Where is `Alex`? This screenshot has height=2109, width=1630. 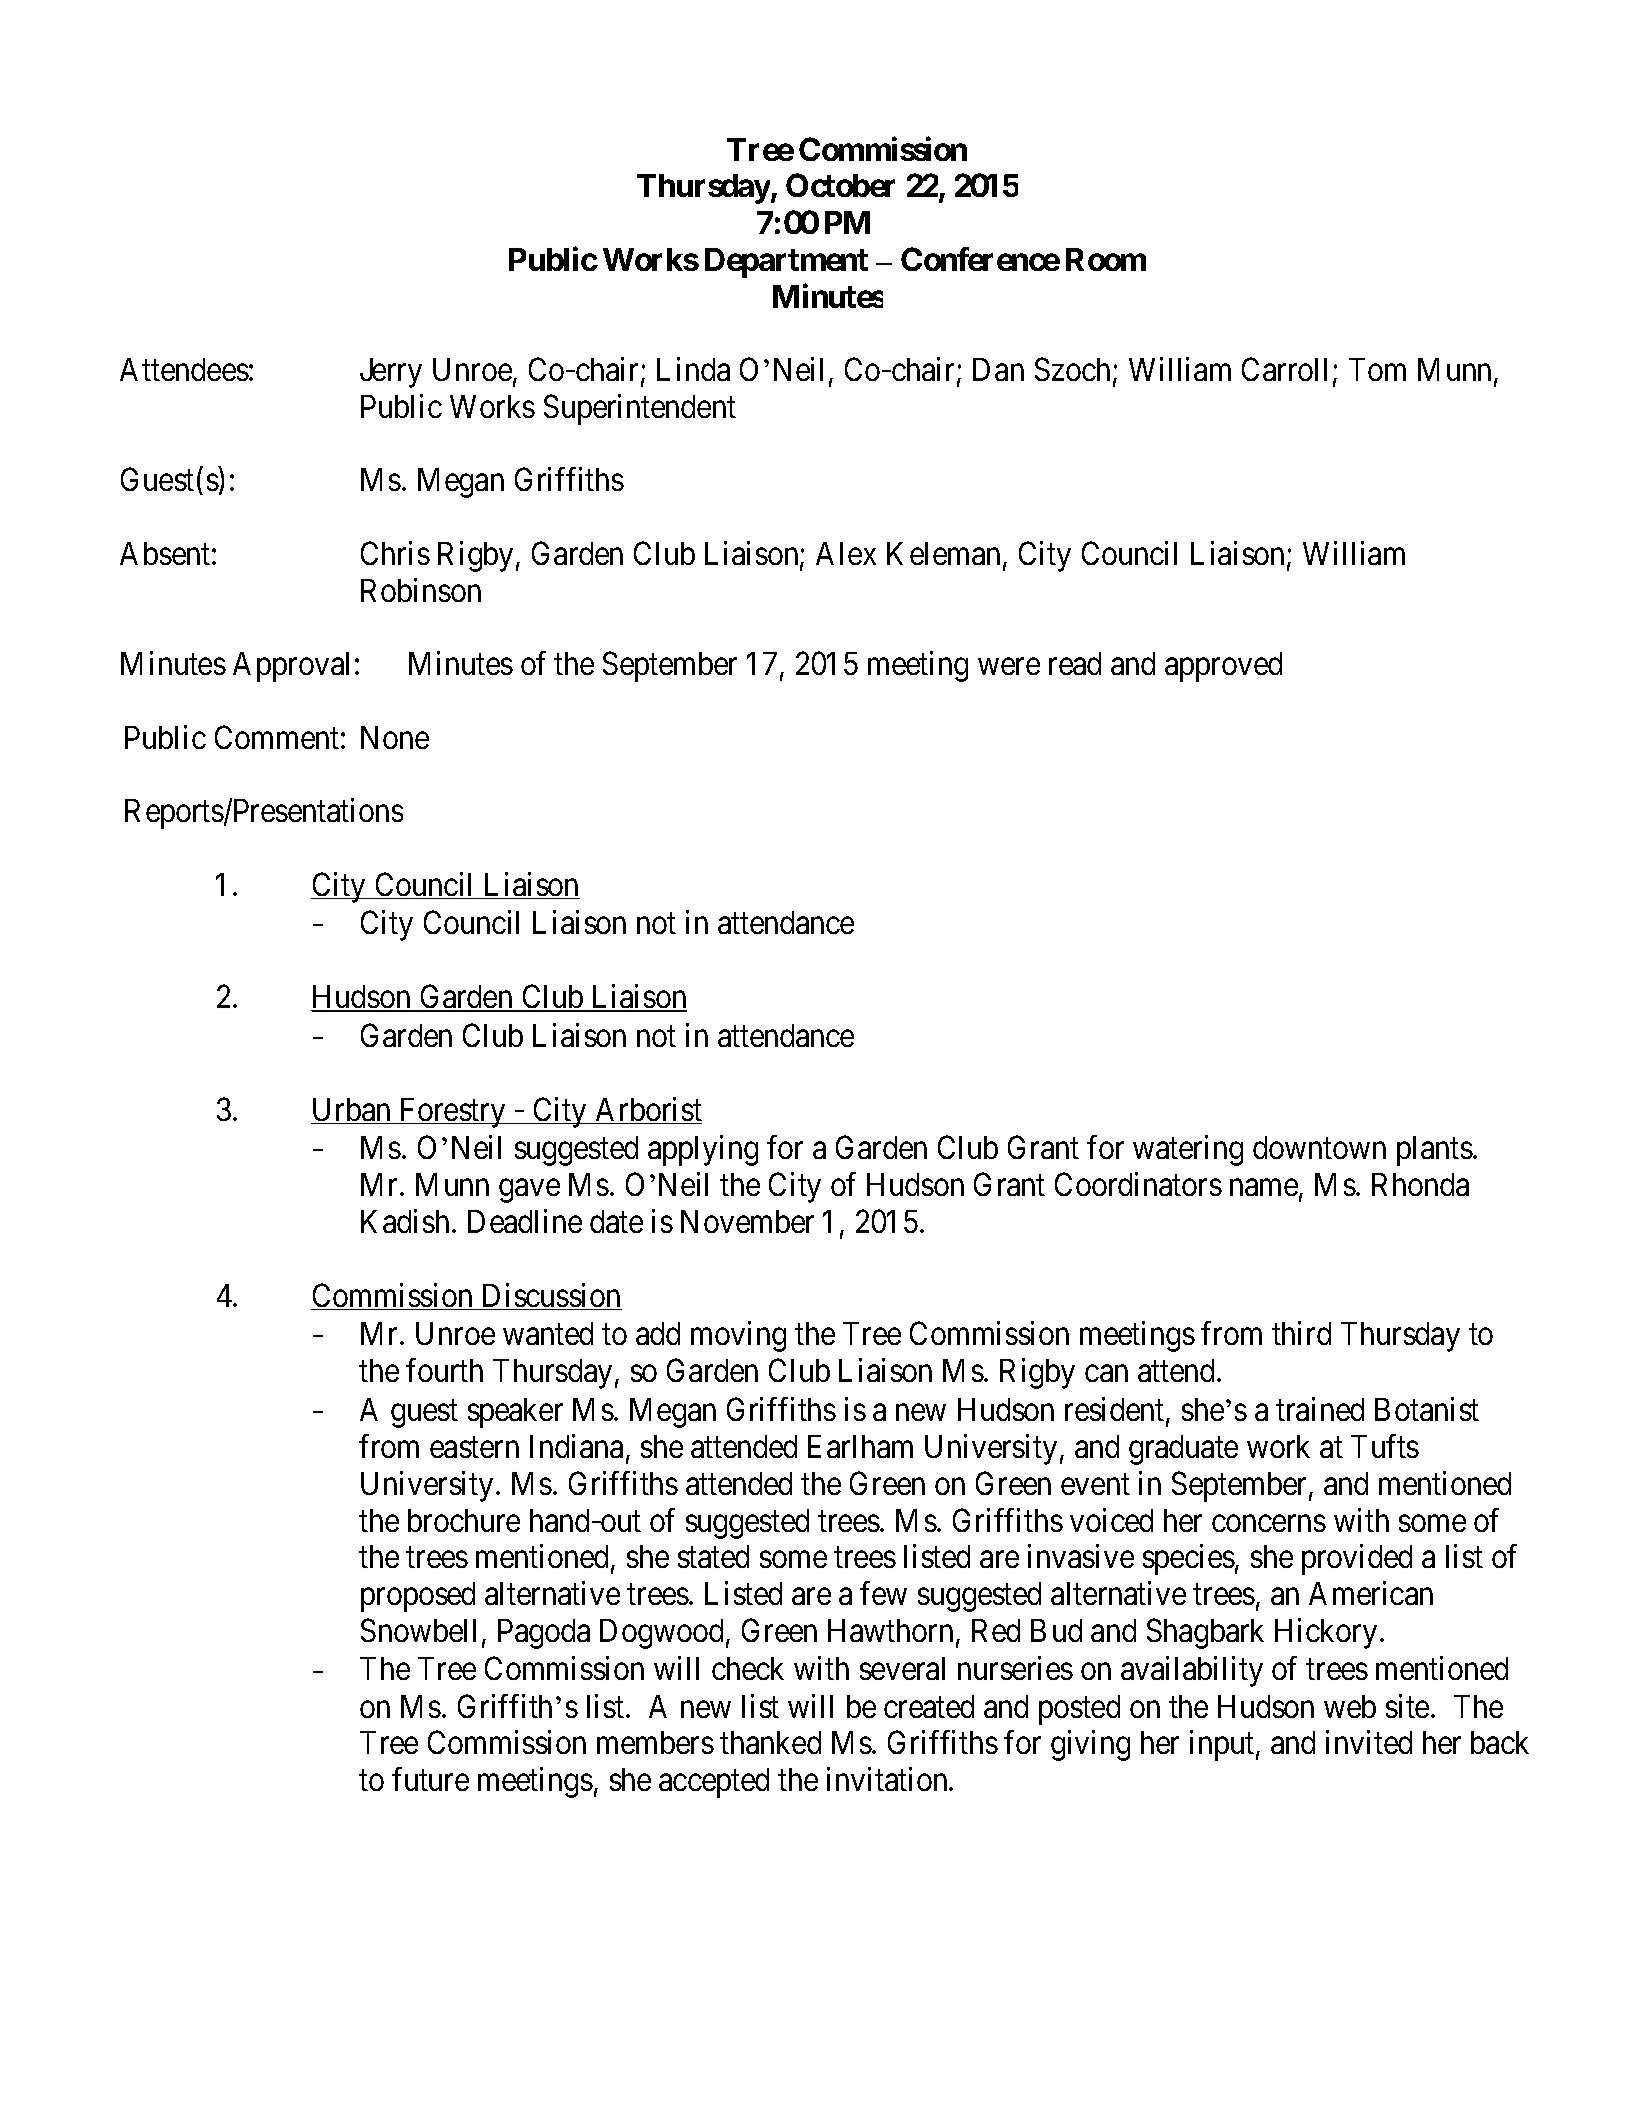 Alex is located at coordinates (846, 553).
